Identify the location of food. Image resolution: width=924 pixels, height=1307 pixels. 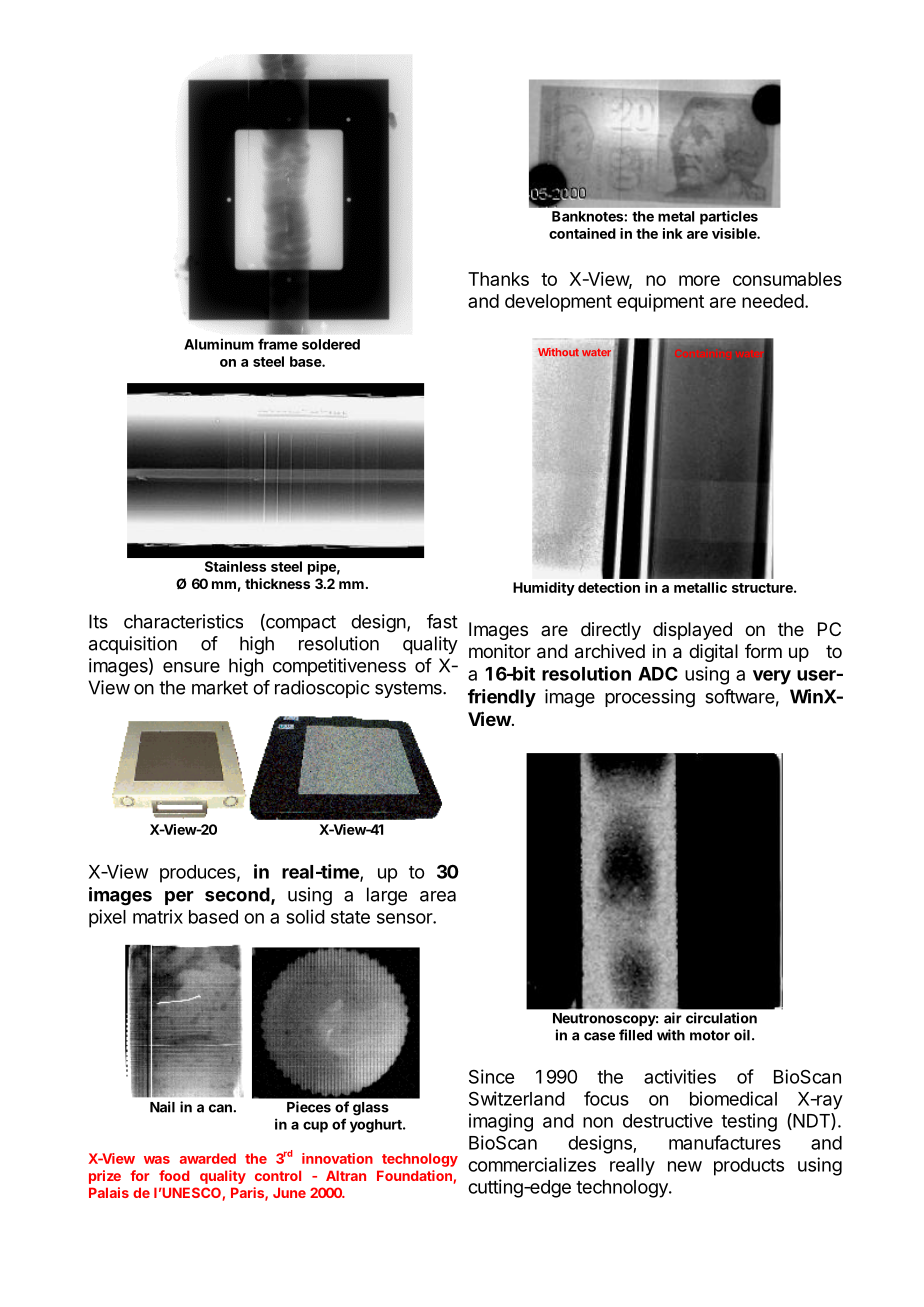
(174, 1175).
